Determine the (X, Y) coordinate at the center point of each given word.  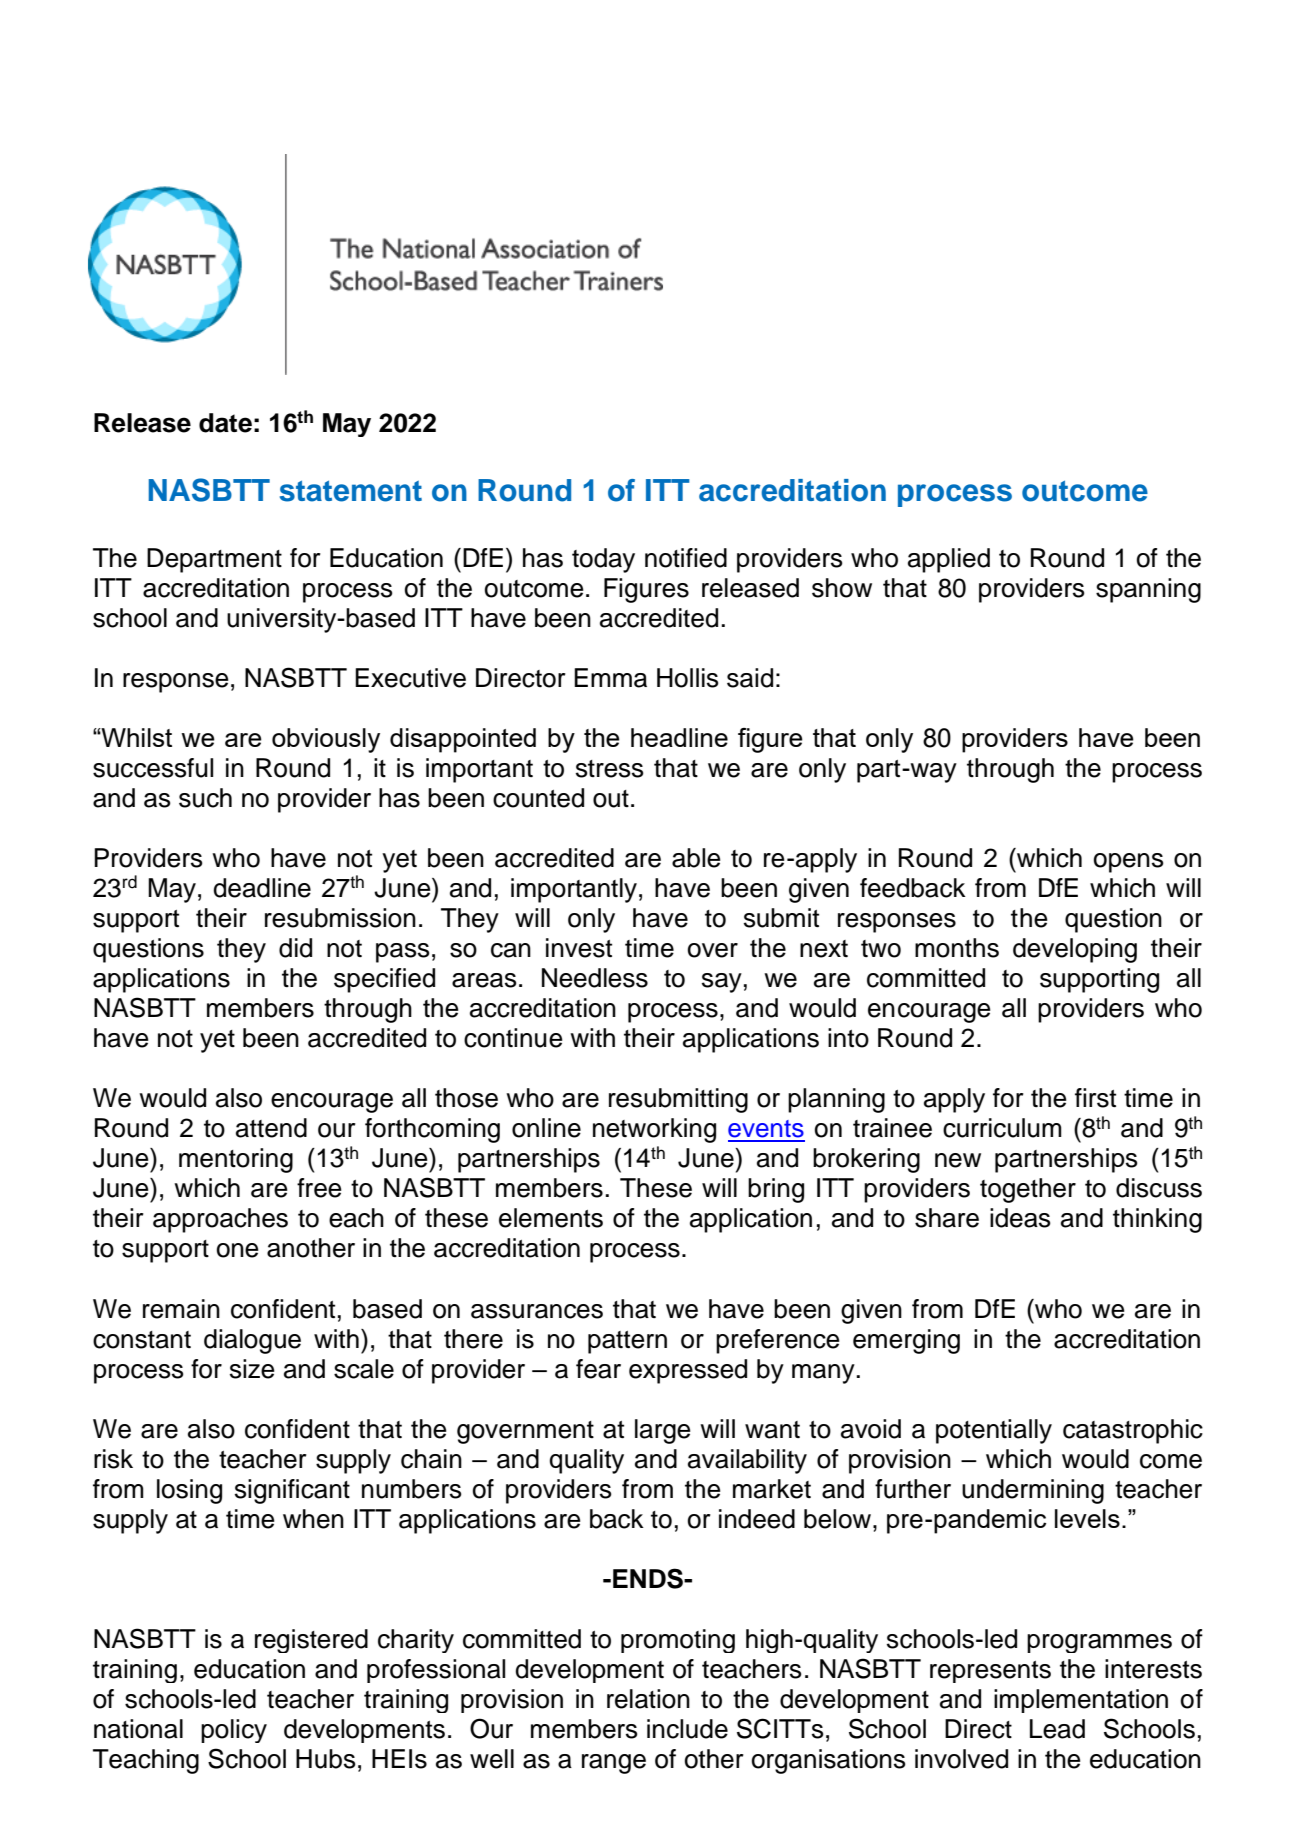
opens (1129, 863)
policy (234, 1731)
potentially (994, 1431)
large (663, 1431)
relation (648, 1699)
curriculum (1002, 1128)
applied (949, 560)
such (205, 798)
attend (271, 1128)
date (225, 423)
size (252, 1369)
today (603, 560)
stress (610, 769)
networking (654, 1130)
